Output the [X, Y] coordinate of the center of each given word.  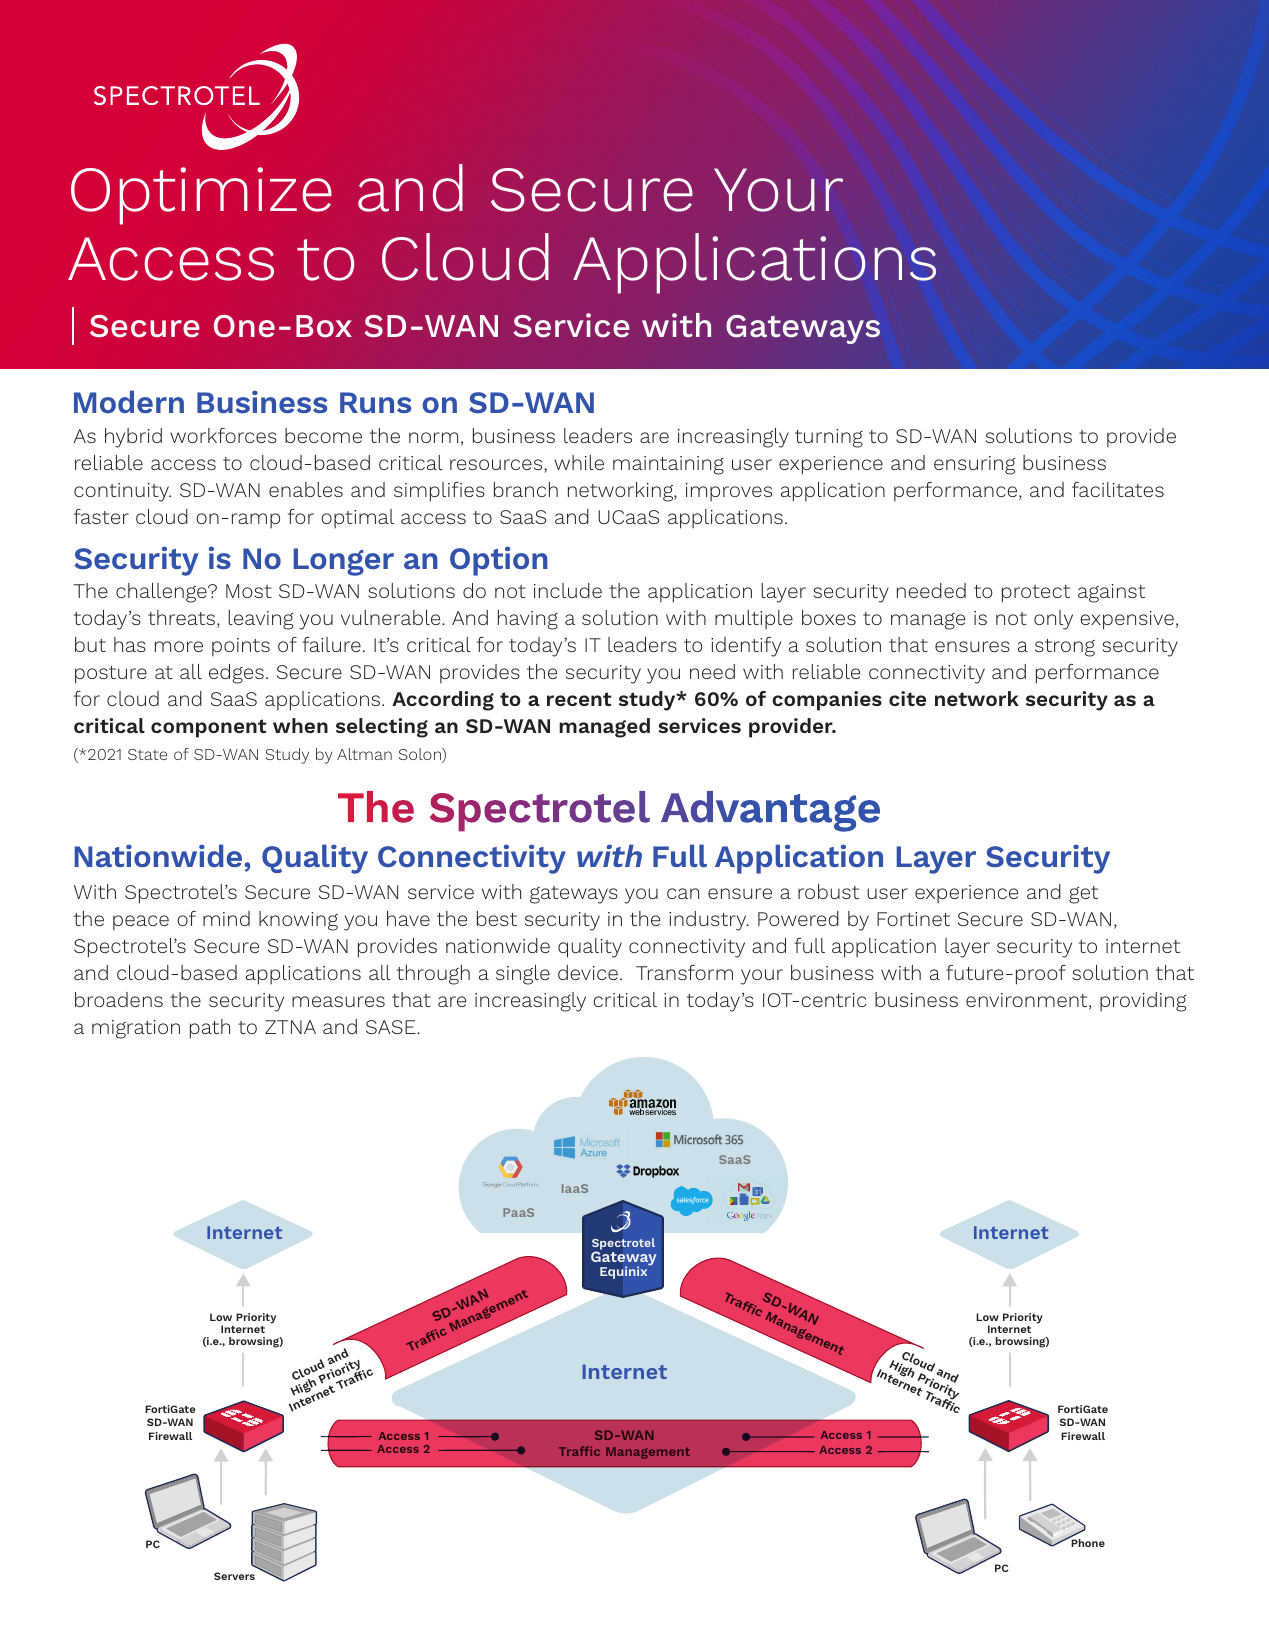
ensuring [975, 465]
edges [236, 674]
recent [579, 699]
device [588, 972]
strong [1065, 648]
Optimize [201, 196]
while [579, 462]
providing [1143, 1002]
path [210, 1029]
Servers [234, 1576]
